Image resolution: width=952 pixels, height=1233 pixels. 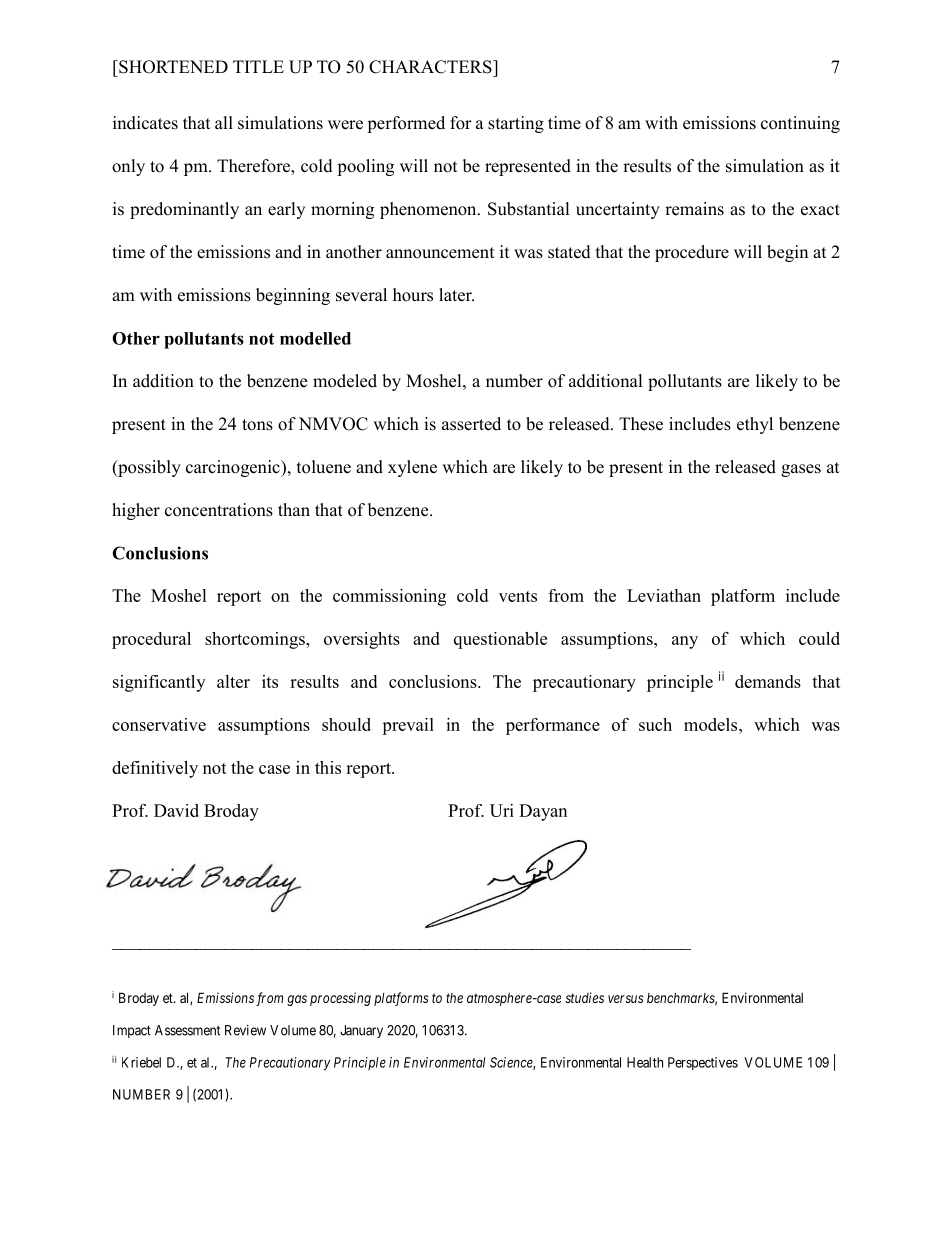 What do you see at coordinates (187, 1030) in the screenshot?
I see `Assessment` at bounding box center [187, 1030].
